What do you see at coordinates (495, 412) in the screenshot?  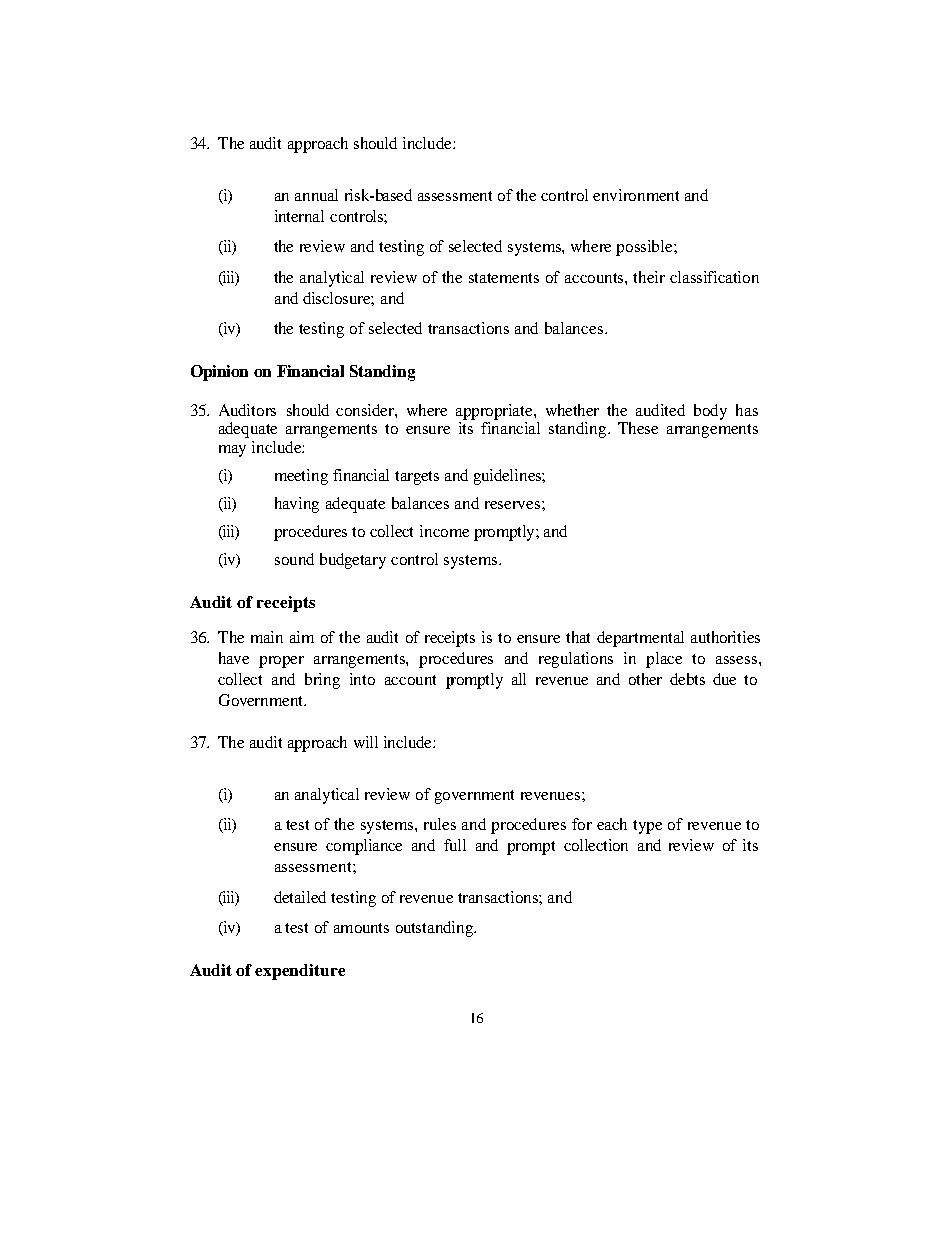 I see `appropriate` at bounding box center [495, 412].
